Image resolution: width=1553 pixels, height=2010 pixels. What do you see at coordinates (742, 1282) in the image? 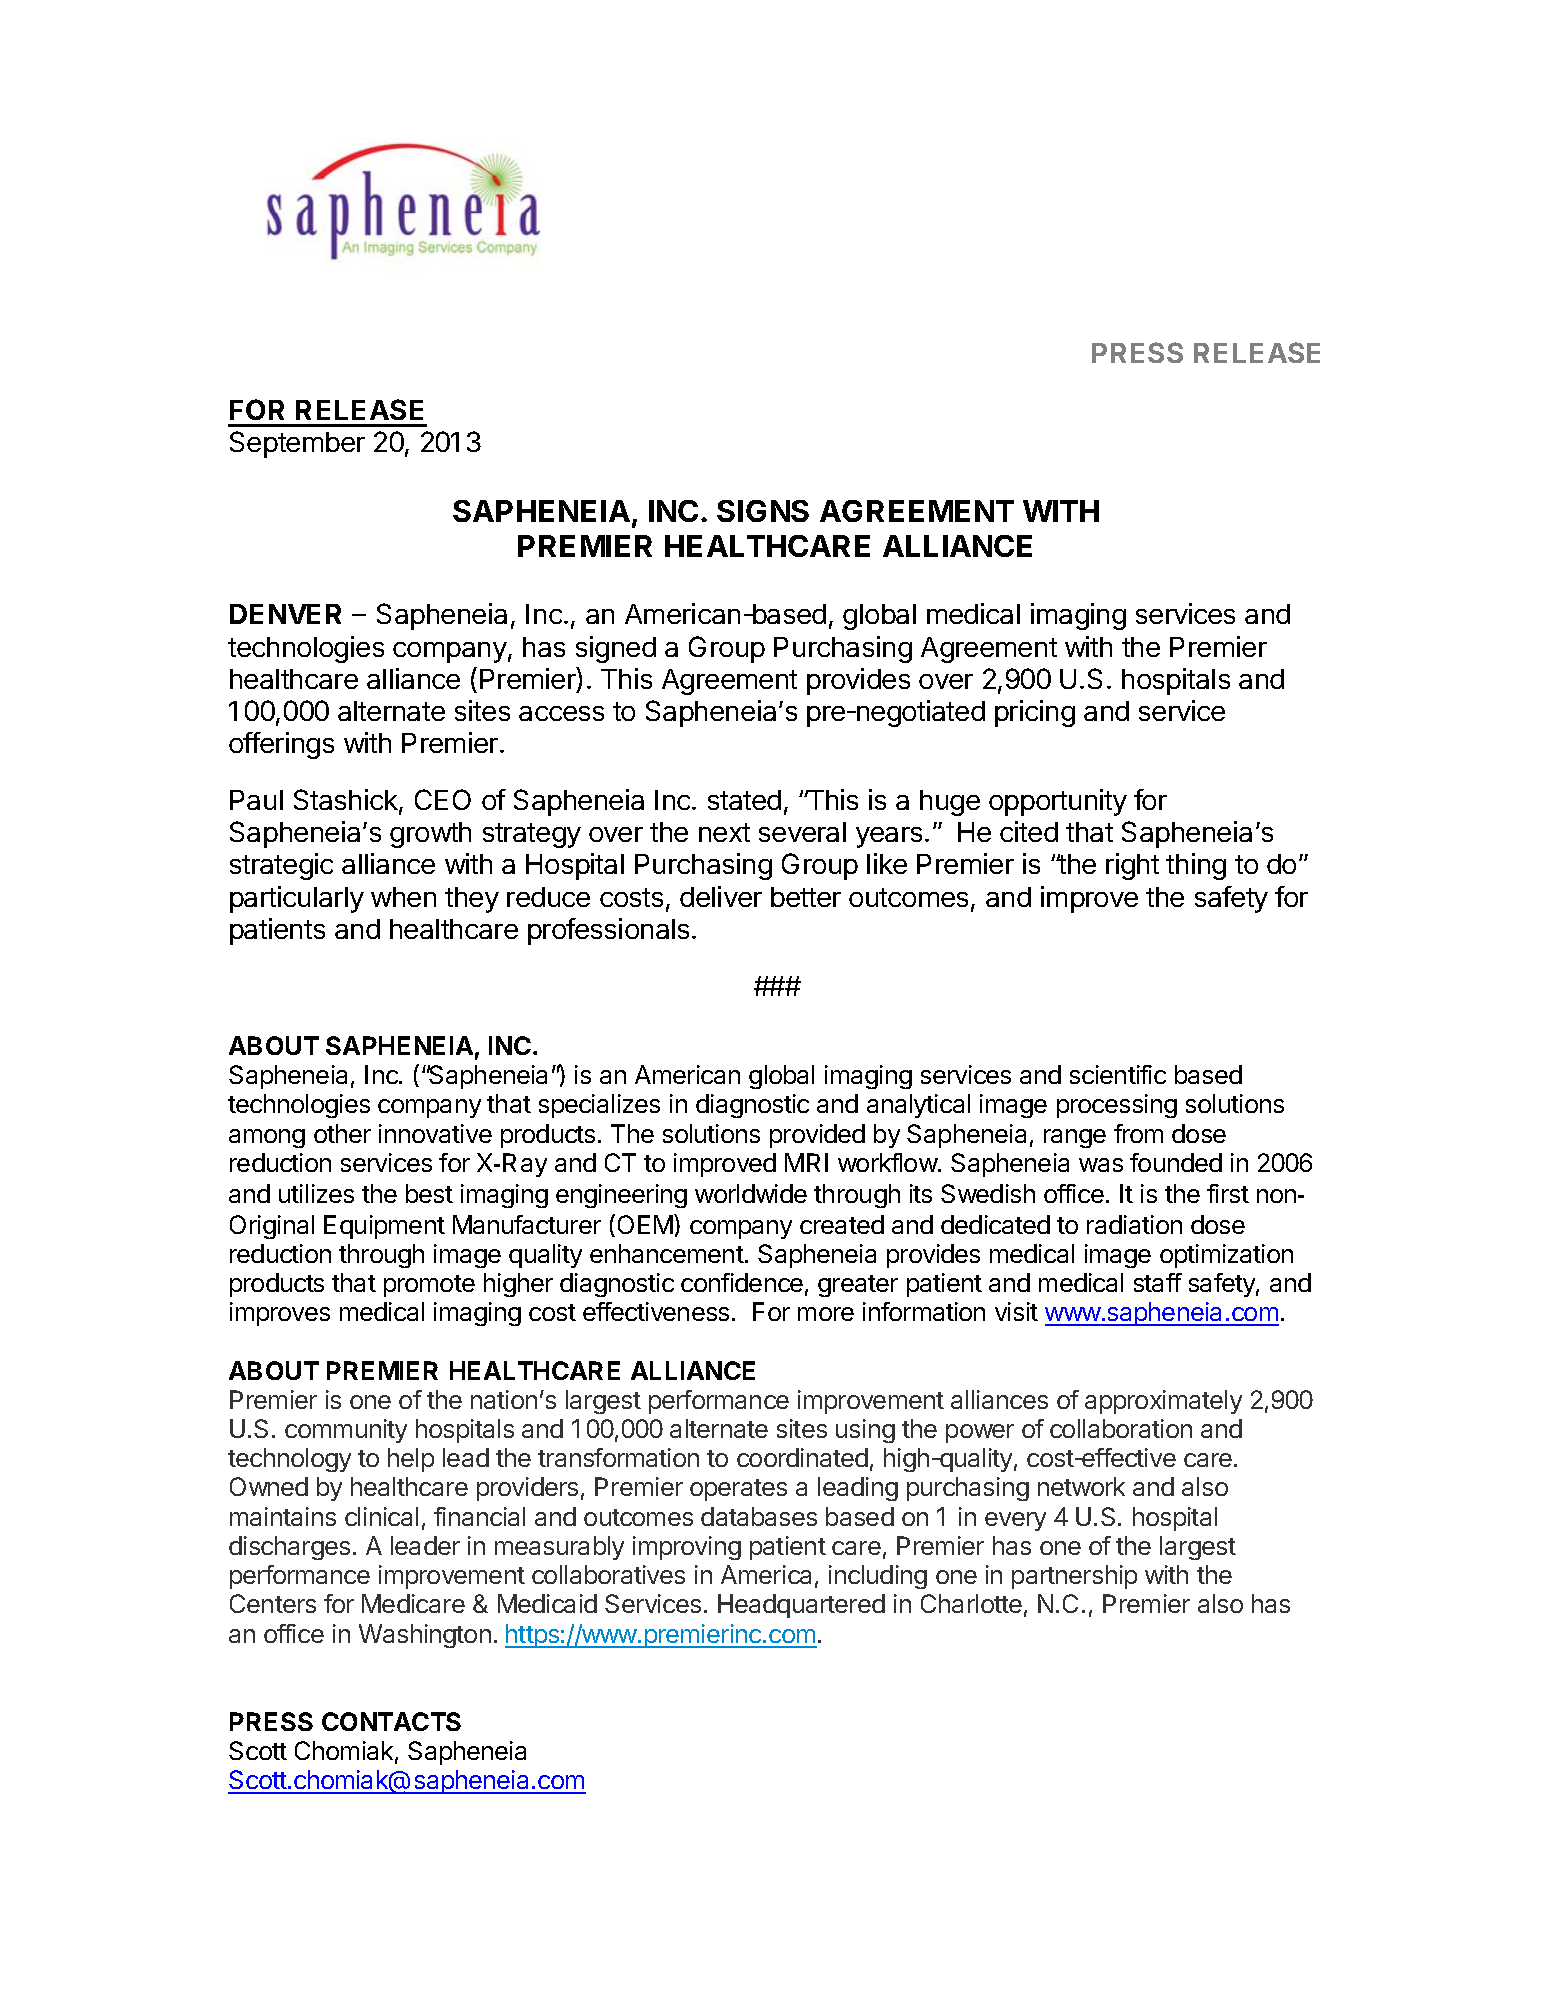
I see `confidence` at bounding box center [742, 1282].
